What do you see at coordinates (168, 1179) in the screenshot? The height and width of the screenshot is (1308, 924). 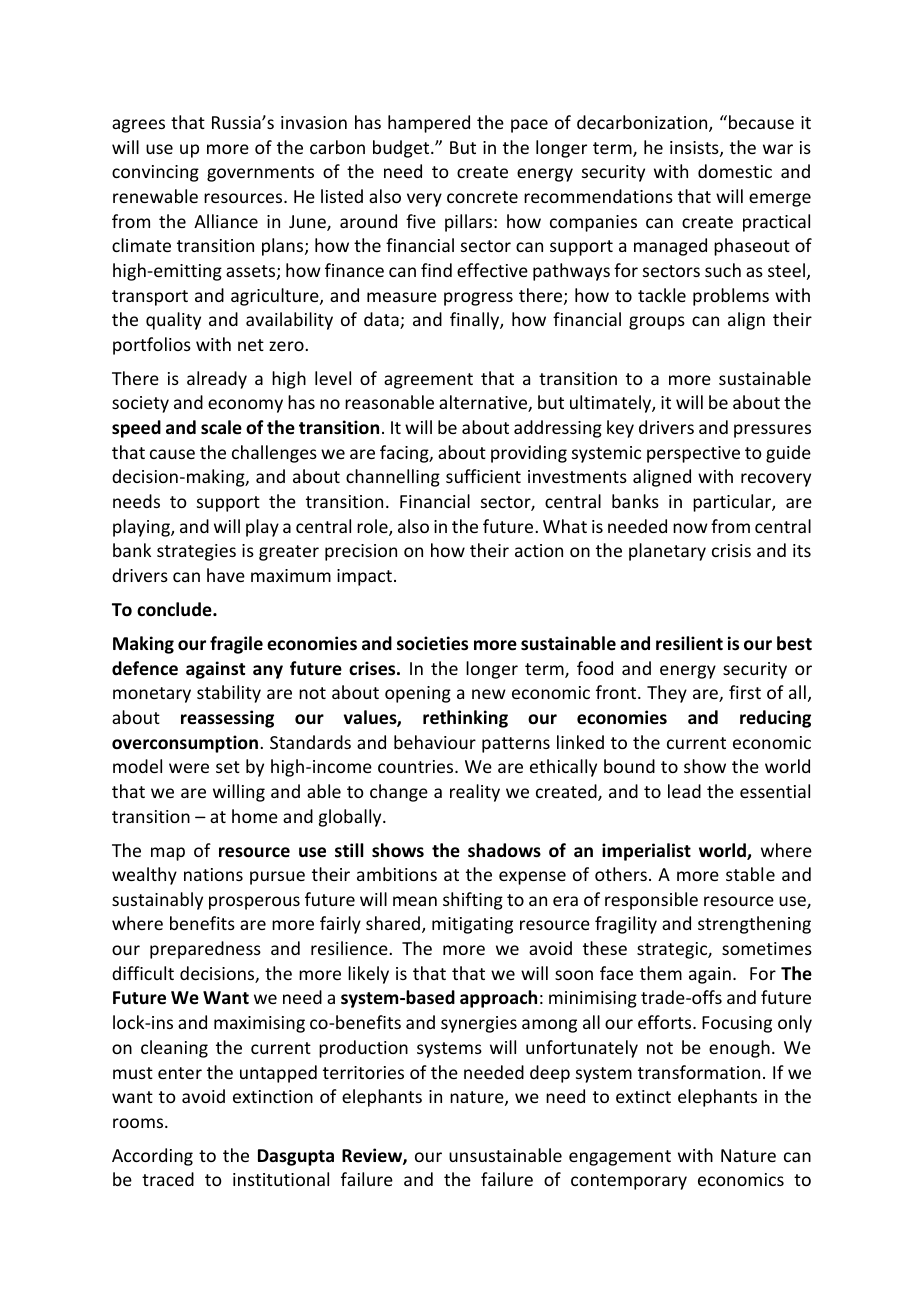 I see `traced` at bounding box center [168, 1179].
